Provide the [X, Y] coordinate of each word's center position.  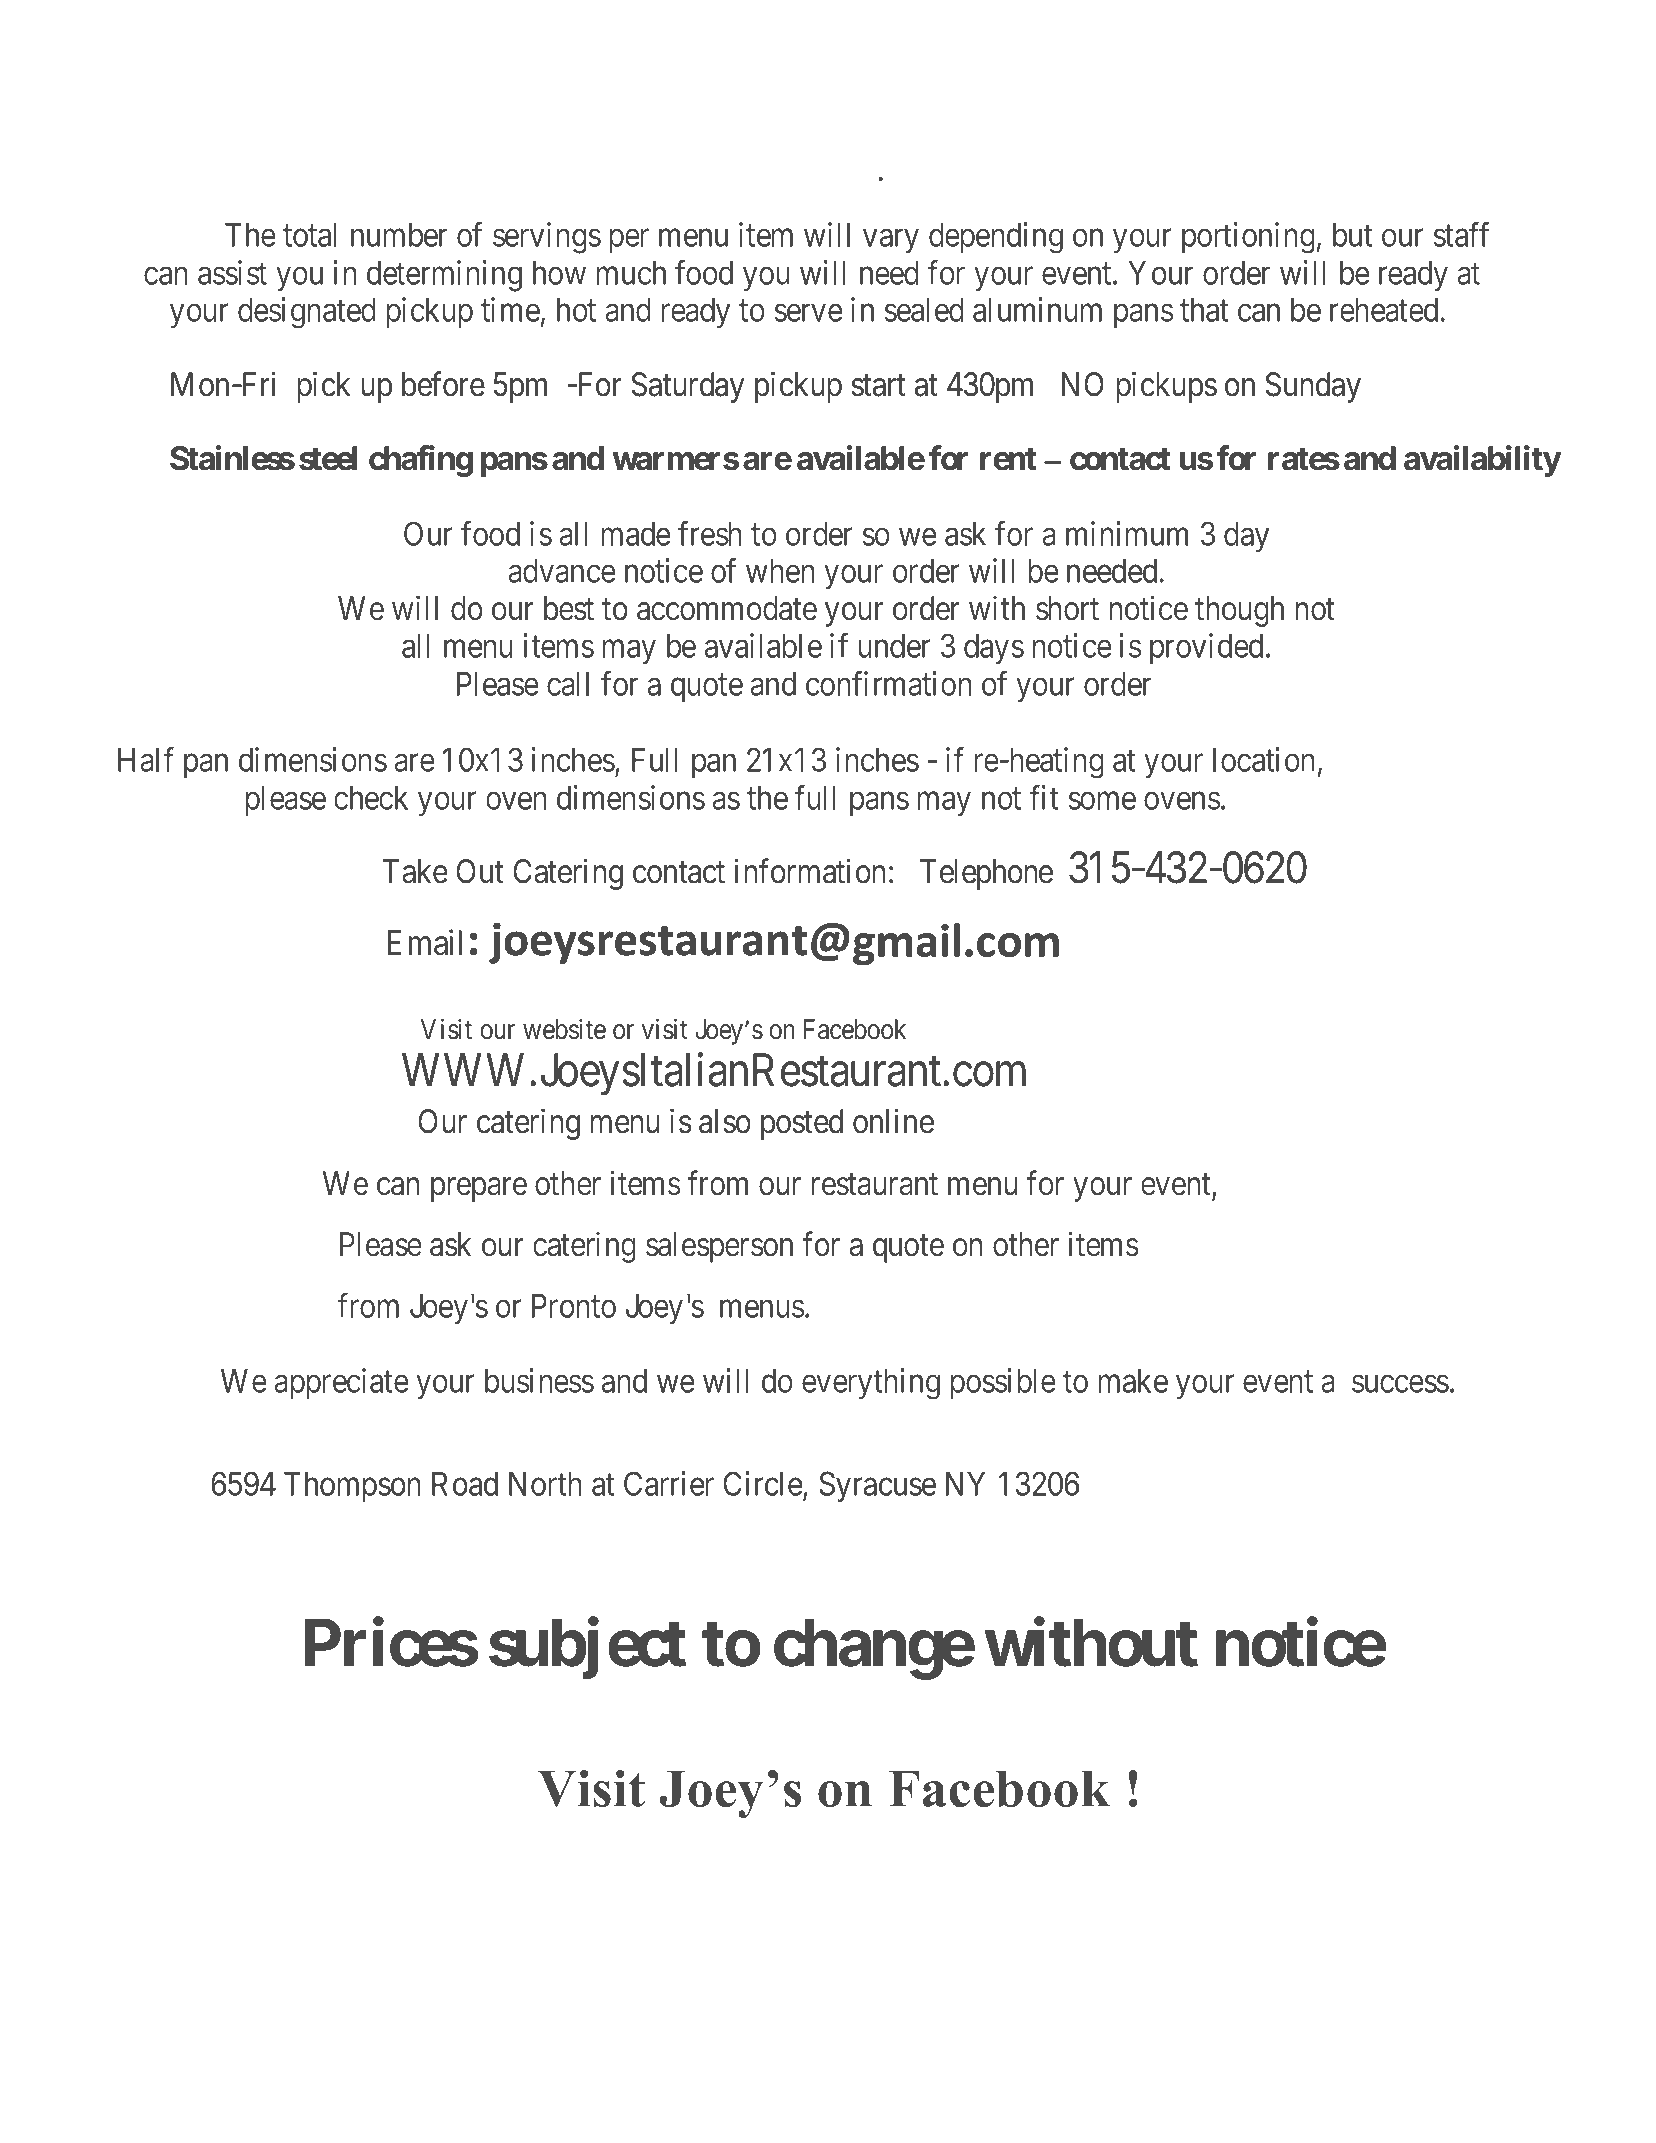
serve [808, 313]
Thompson [352, 1487]
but [1352, 235]
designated [307, 313]
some [1102, 801]
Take [415, 871]
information [810, 871]
